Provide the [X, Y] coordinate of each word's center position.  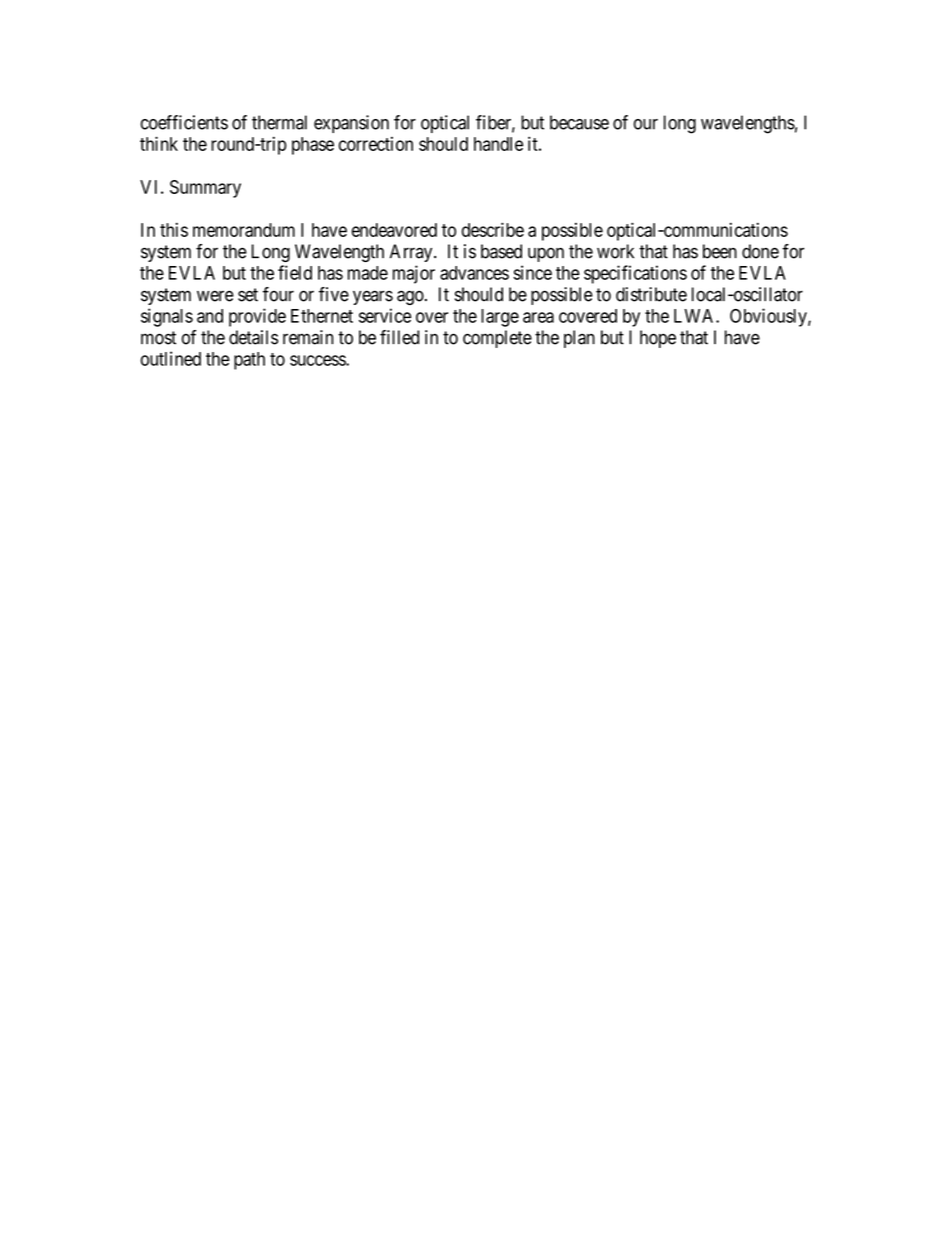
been [720, 251]
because [579, 122]
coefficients [184, 122]
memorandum [244, 230]
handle [498, 144]
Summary [205, 189]
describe [493, 229]
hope [658, 339]
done [760, 251]
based [501, 251]
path [249, 361]
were [215, 296]
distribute [651, 294]
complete [497, 339]
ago [410, 297]
